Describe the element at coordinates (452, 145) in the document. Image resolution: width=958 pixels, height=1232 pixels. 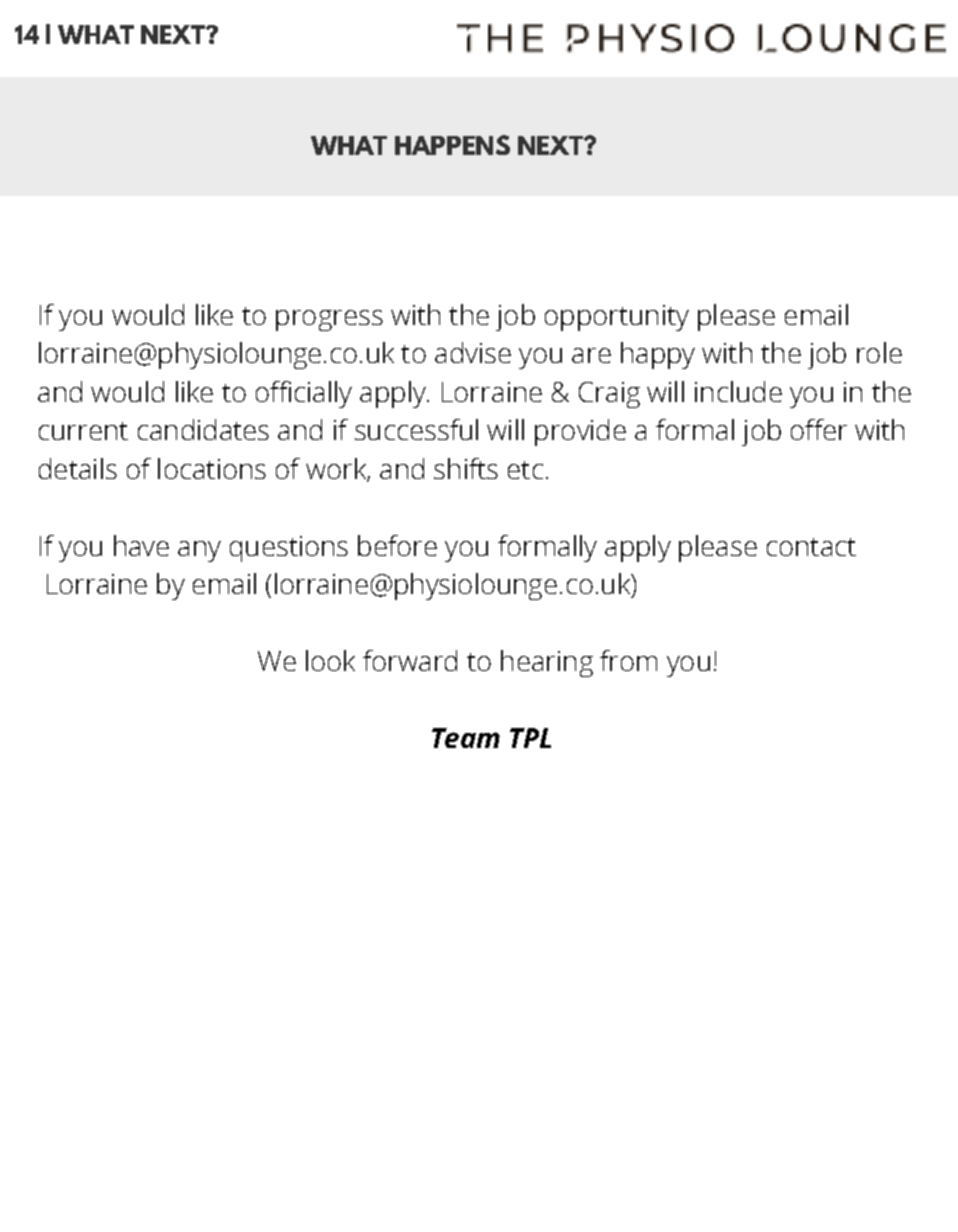
I see `HAPPENS` at that location.
